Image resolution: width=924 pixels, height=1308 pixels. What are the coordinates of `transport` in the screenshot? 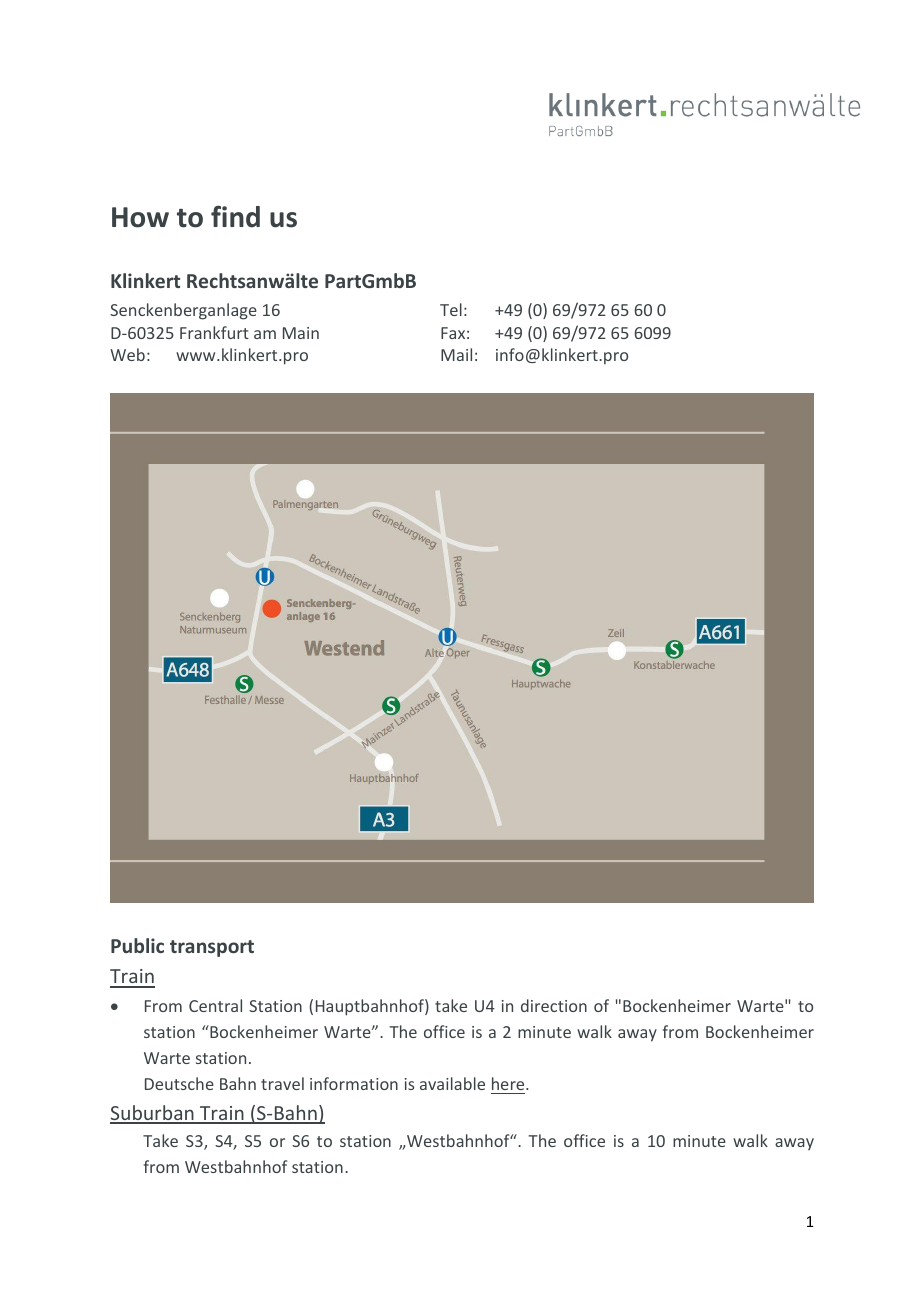 It's located at (212, 948).
